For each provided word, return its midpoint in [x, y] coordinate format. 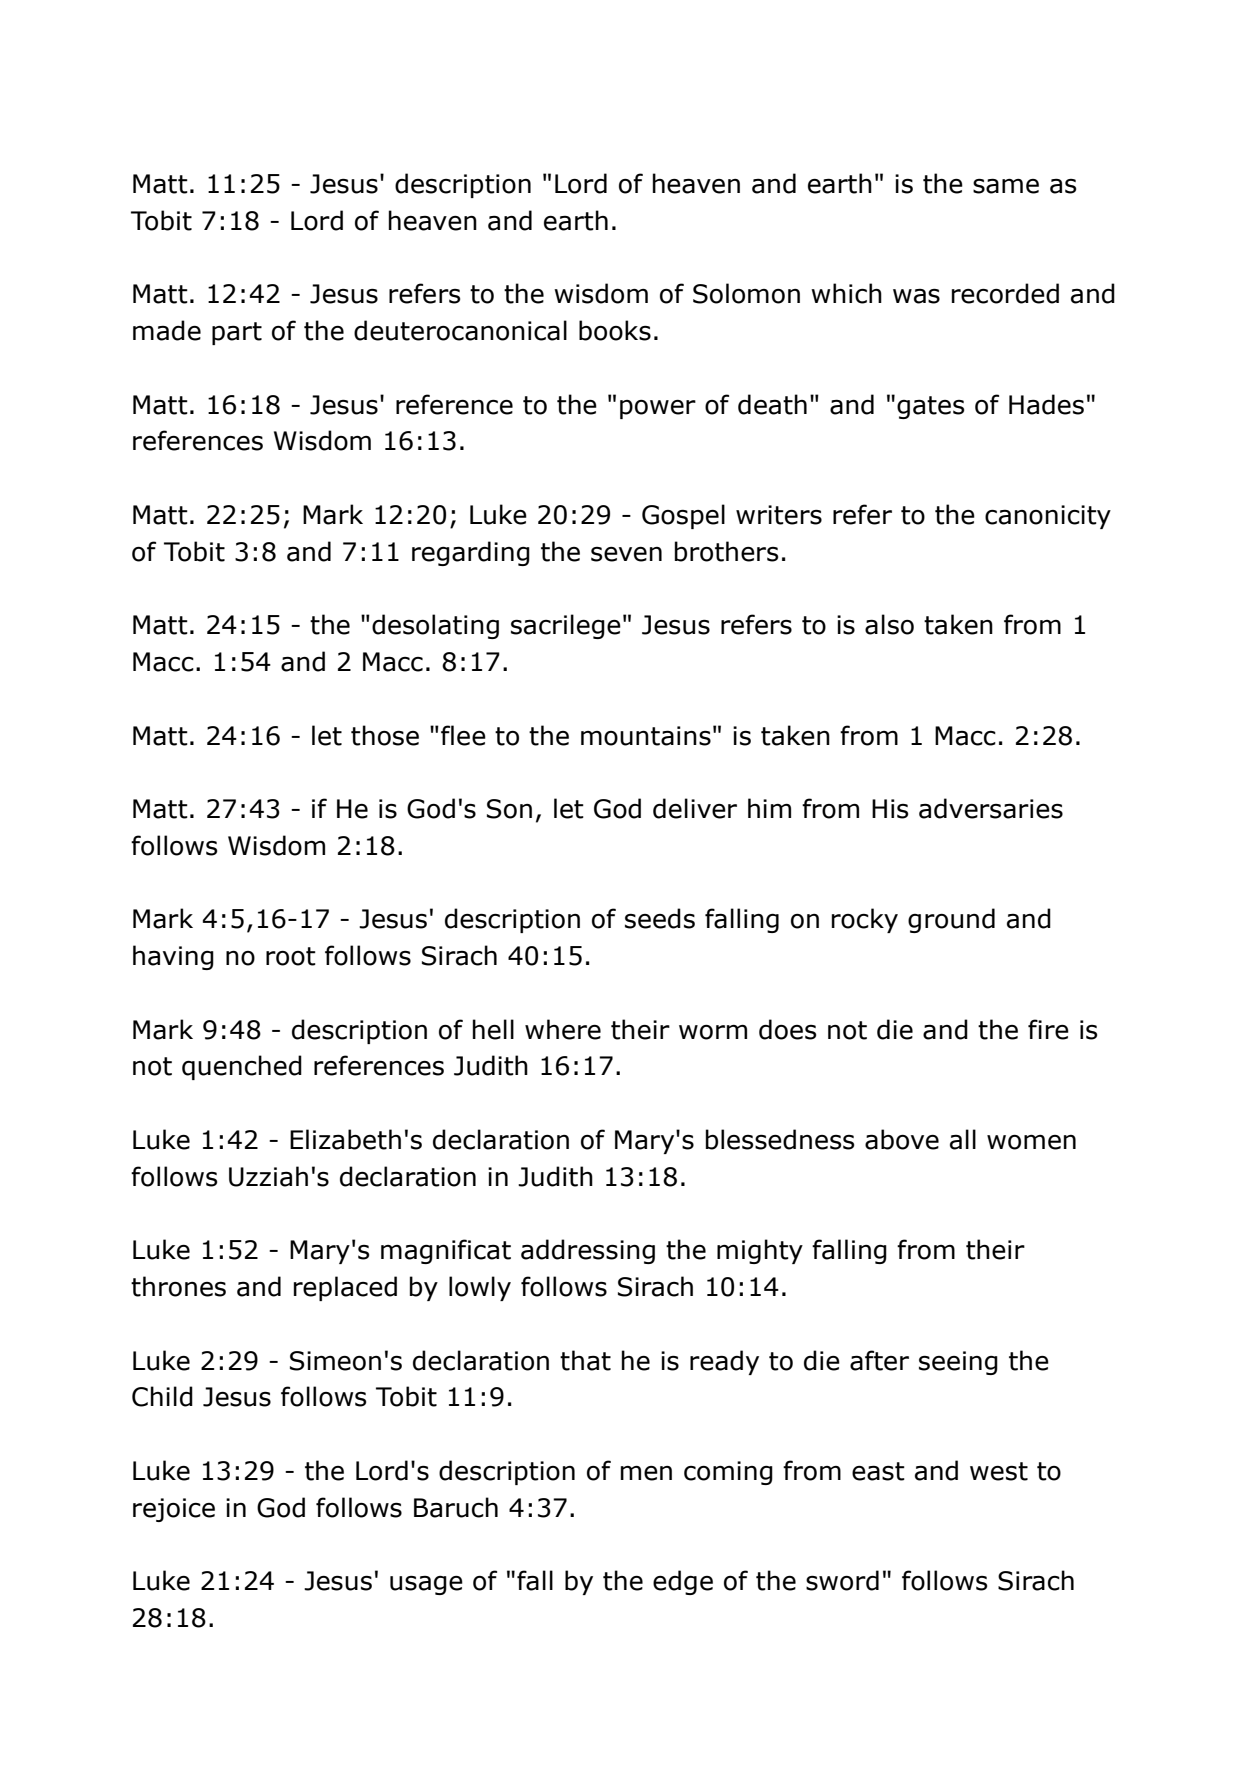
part [237, 333]
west [999, 1471]
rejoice [174, 1510]
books [615, 330]
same [1006, 186]
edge [683, 1582]
